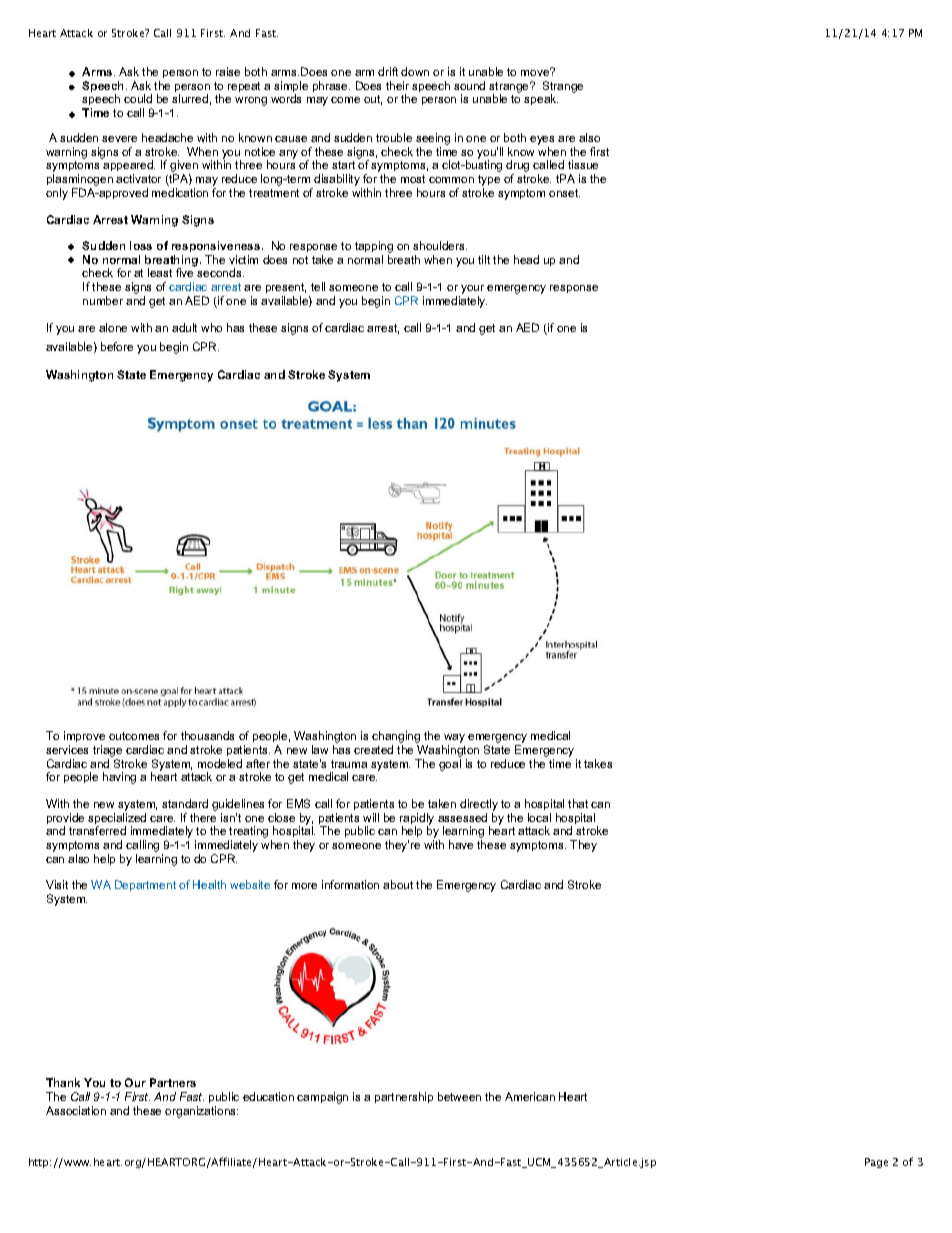  Describe the element at coordinates (207, 735) in the screenshot. I see `thousands` at that location.
